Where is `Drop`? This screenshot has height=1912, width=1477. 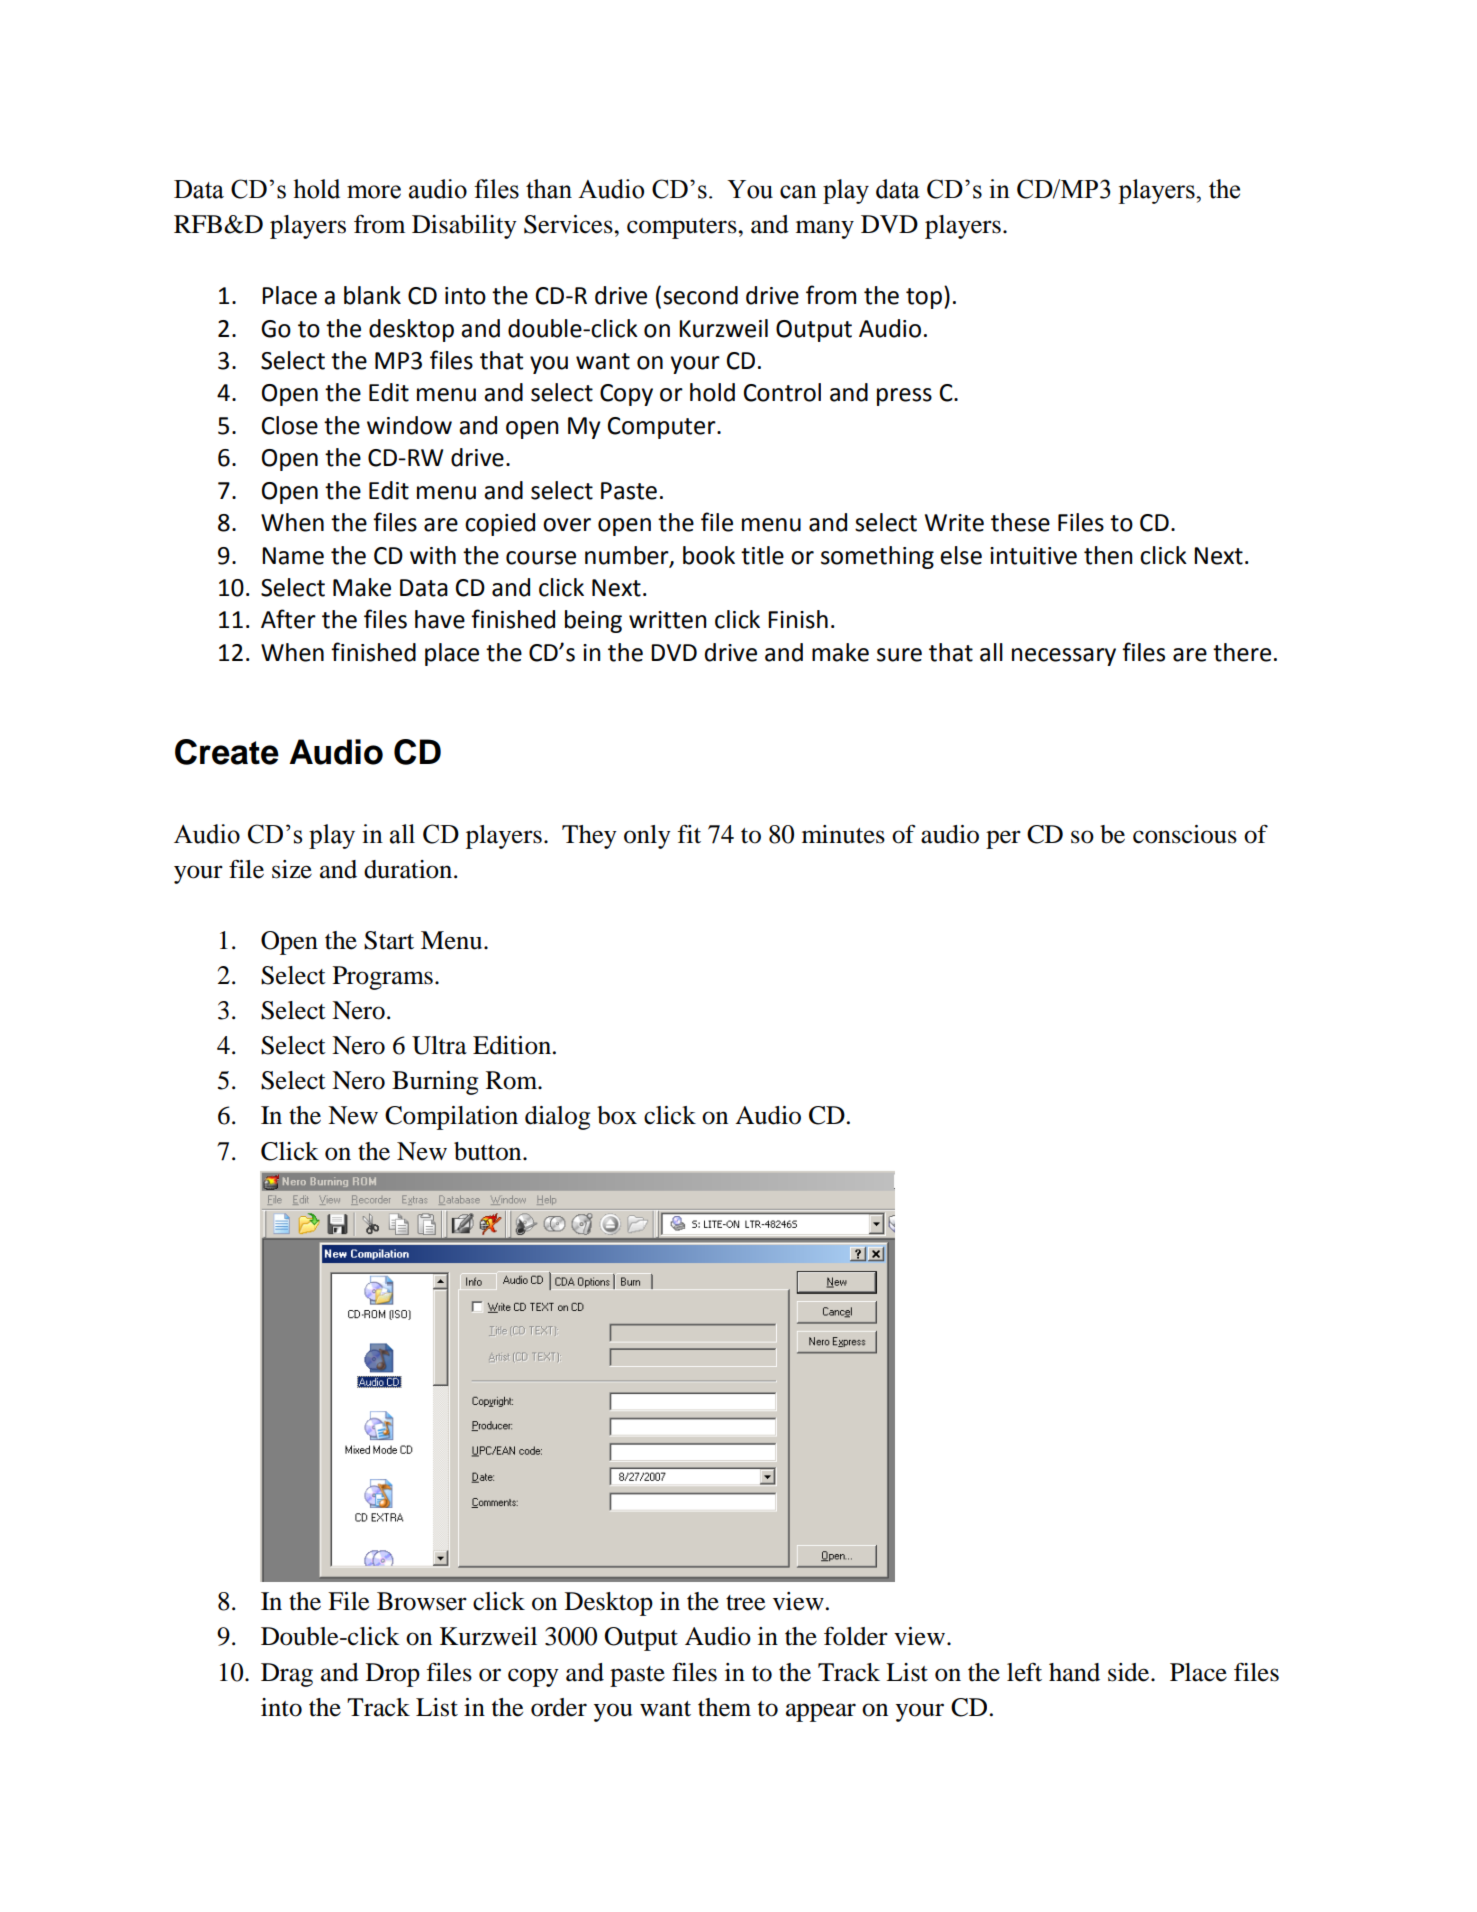 Drop is located at coordinates (393, 1675).
